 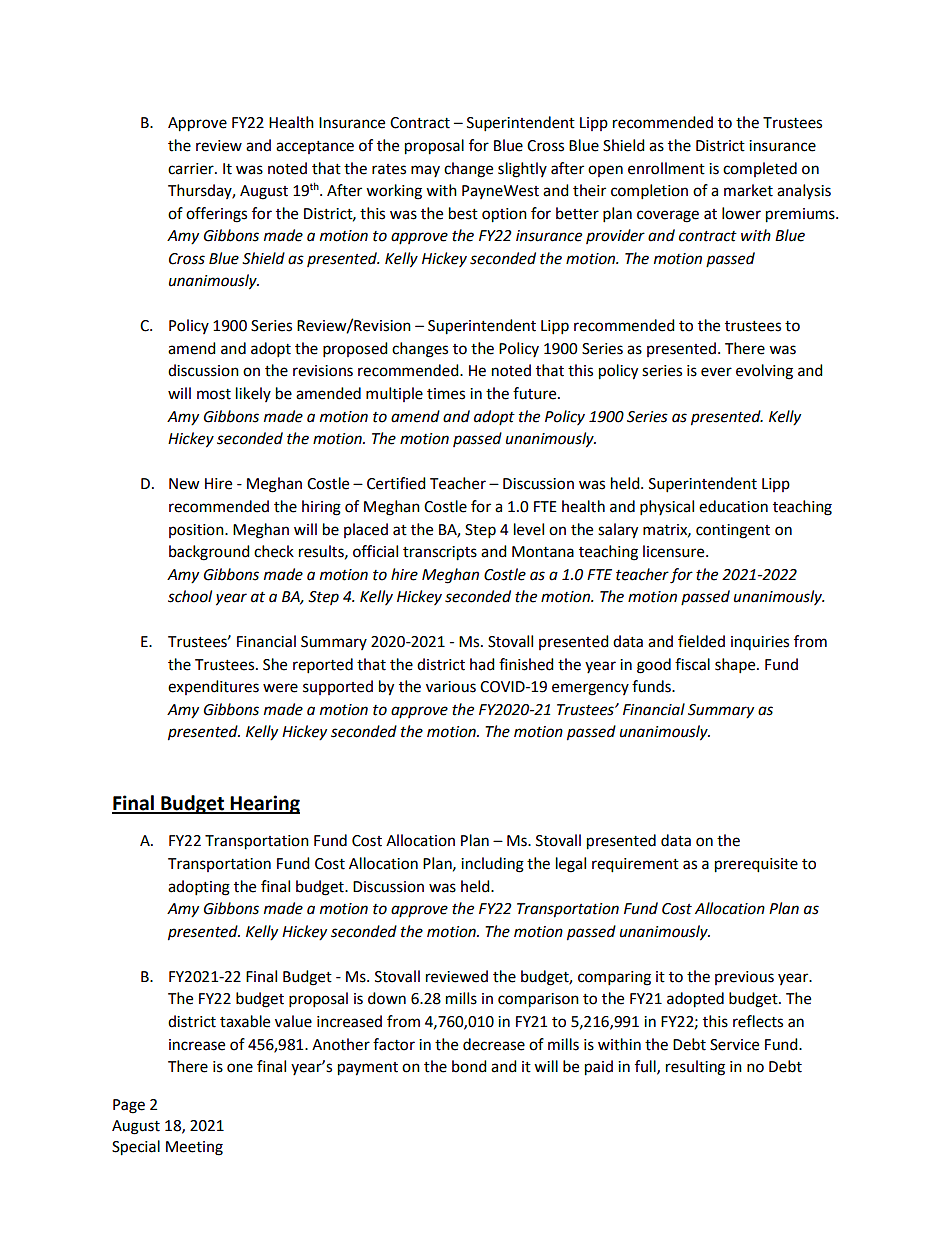 I want to click on fielded, so click(x=701, y=641).
